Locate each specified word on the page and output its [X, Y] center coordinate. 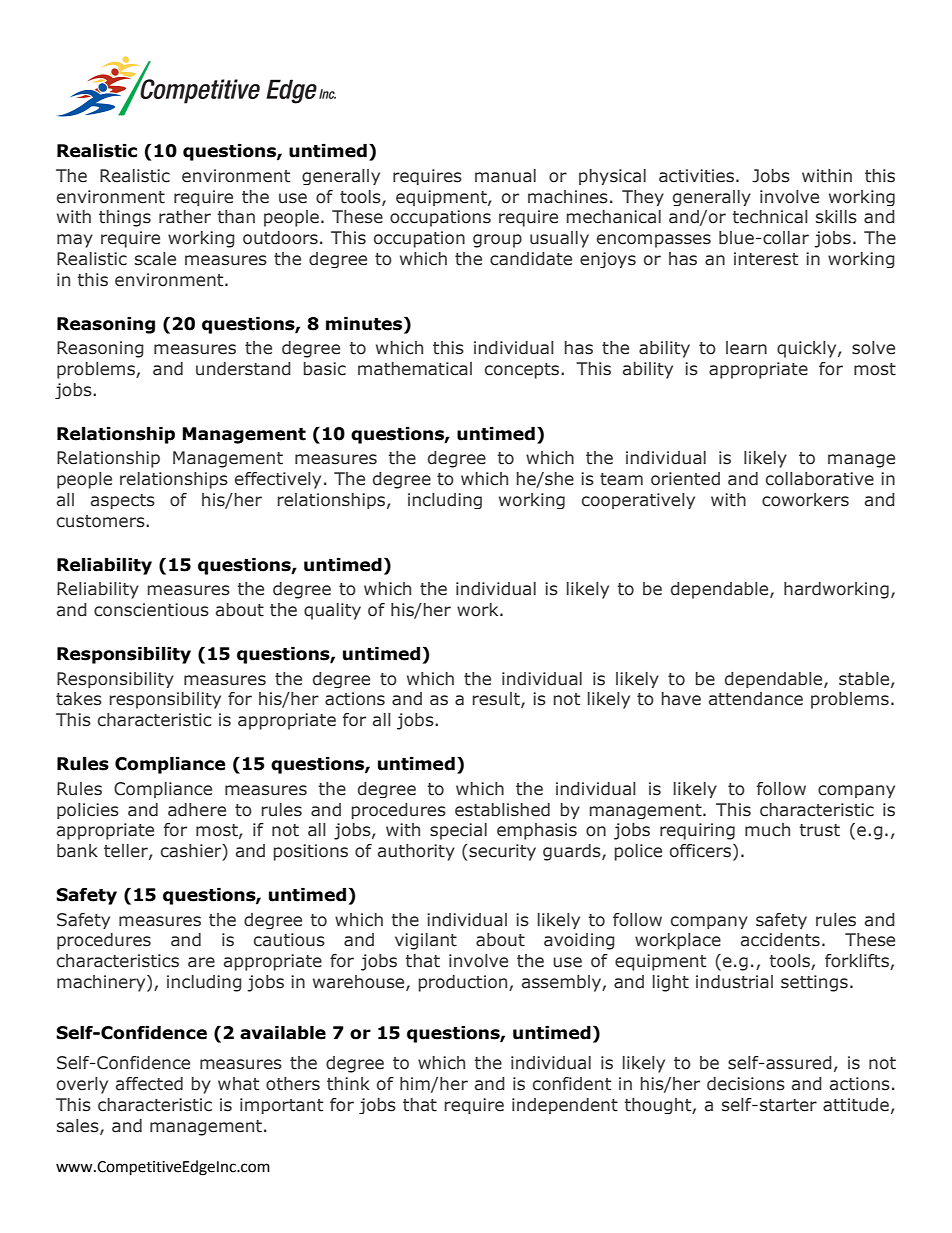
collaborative [820, 479]
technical [770, 217]
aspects [123, 501]
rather [185, 217]
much [767, 830]
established [502, 810]
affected [149, 1084]
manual [505, 176]
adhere [197, 810]
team [621, 479]
